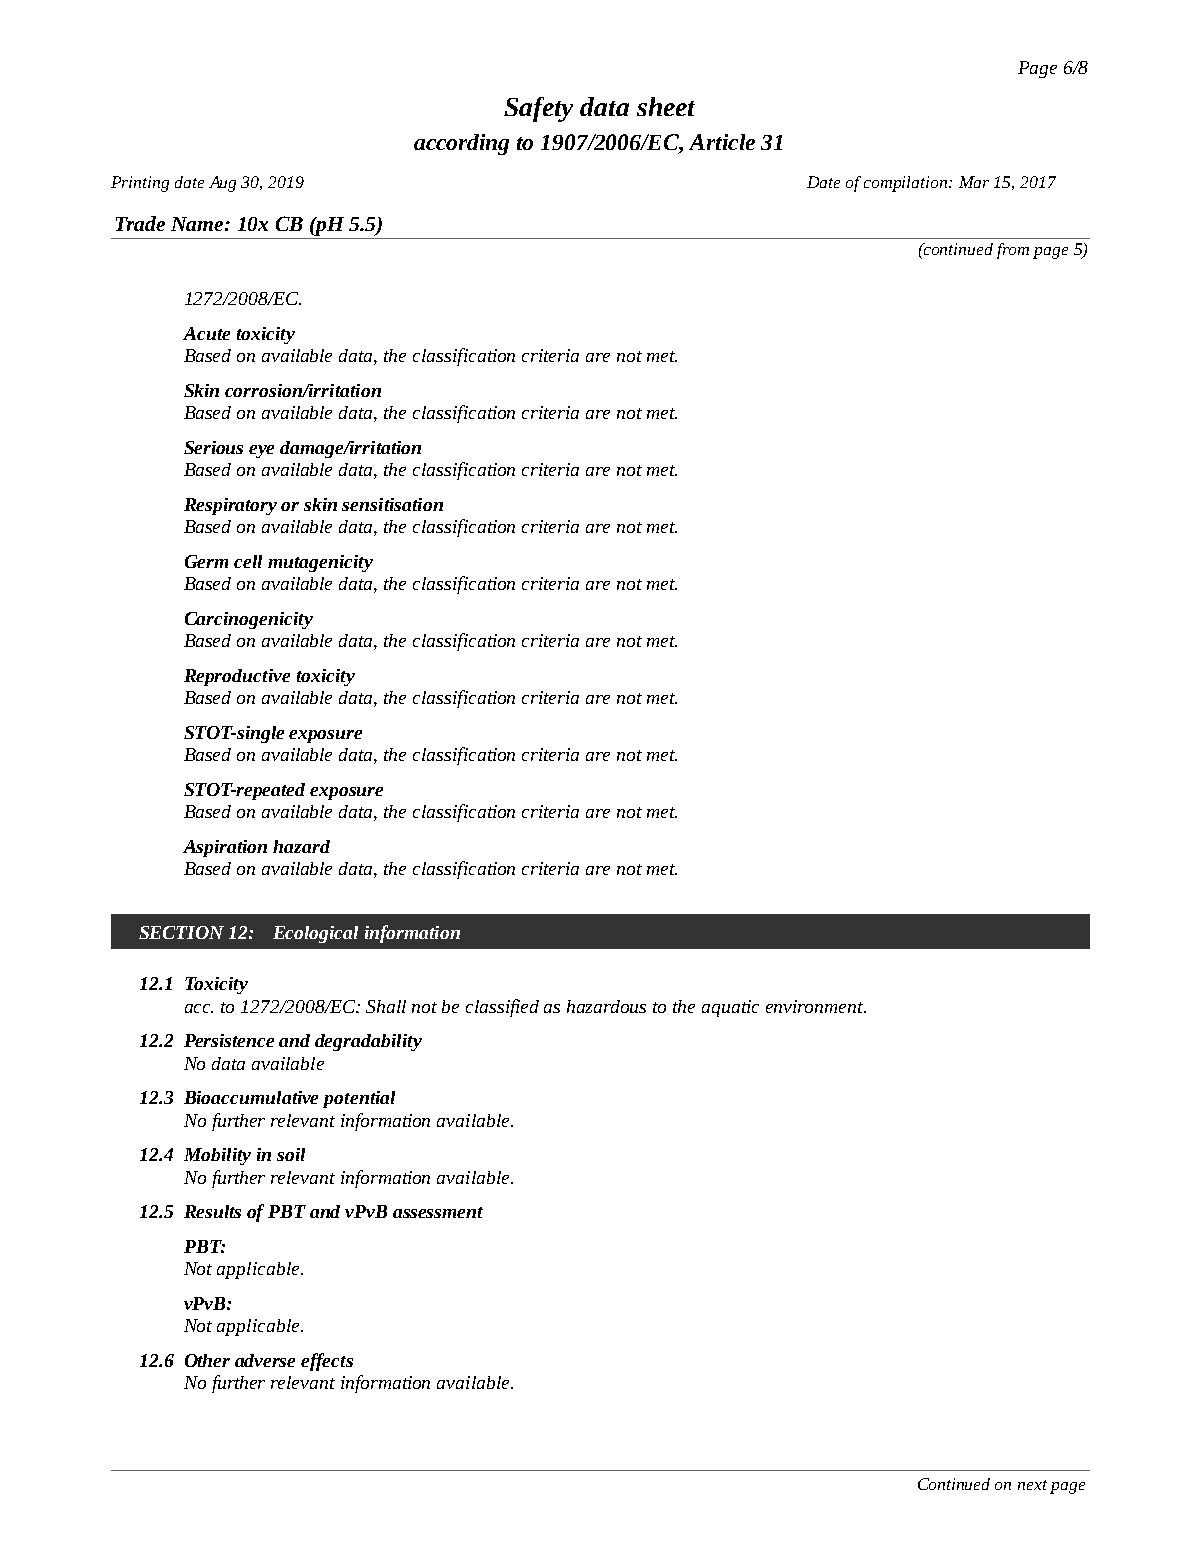  I want to click on aquatic, so click(730, 1008).
